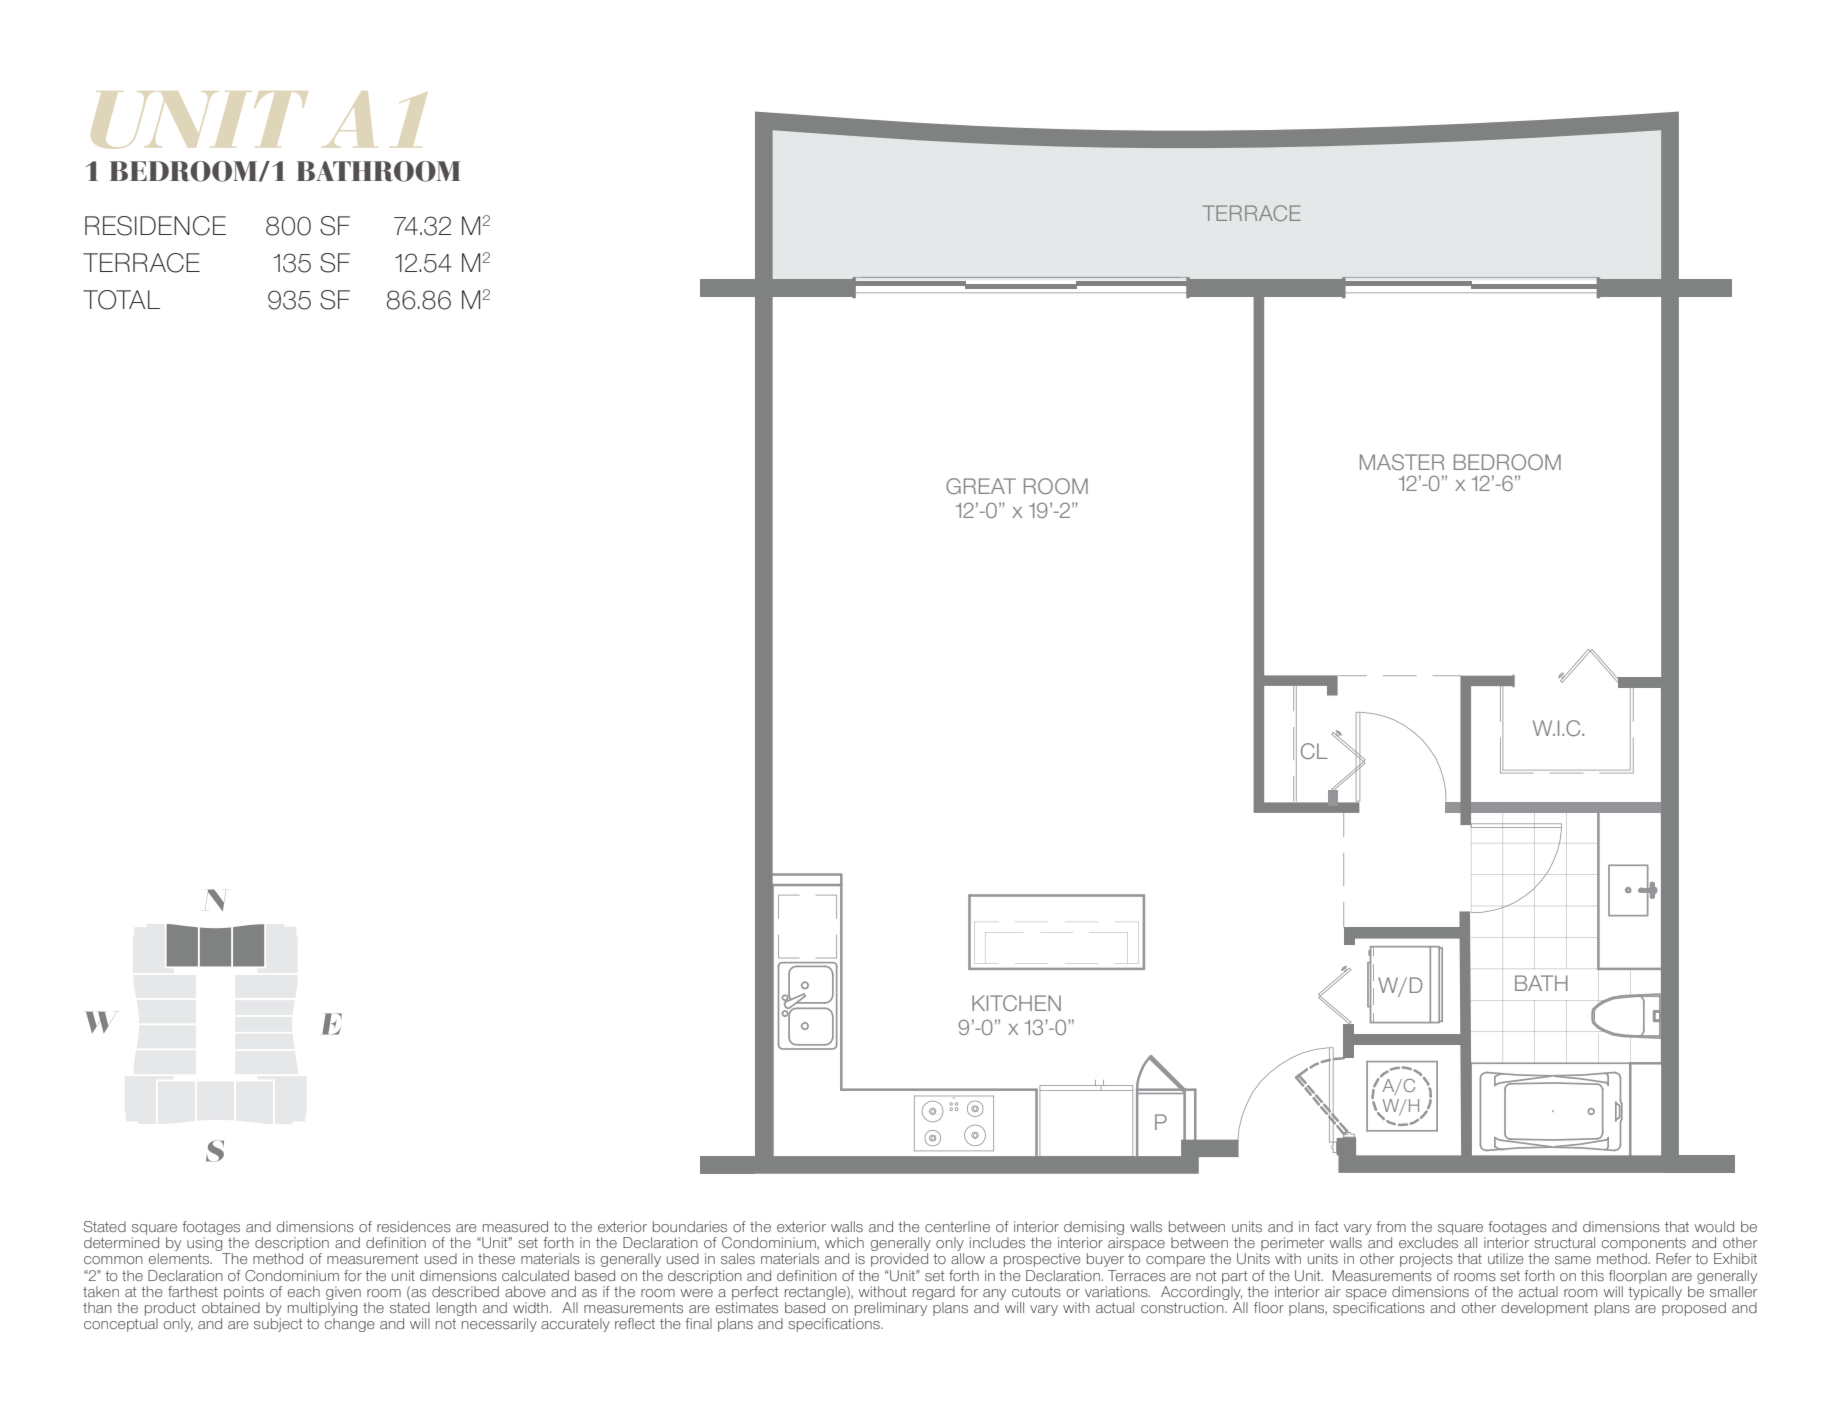  What do you see at coordinates (121, 300) in the screenshot?
I see `TOTAL` at bounding box center [121, 300].
